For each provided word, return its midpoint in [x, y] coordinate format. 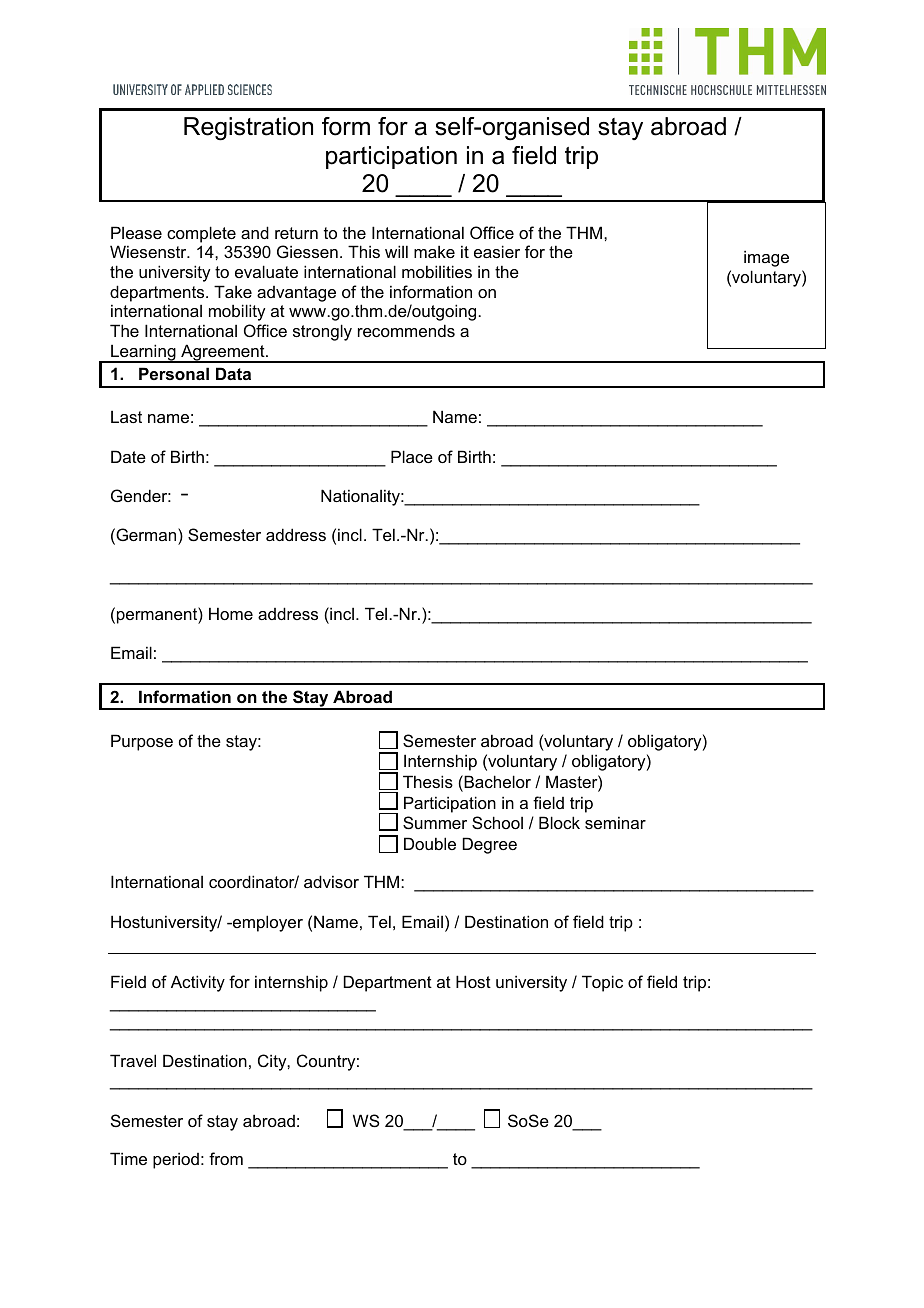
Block [559, 822]
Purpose [142, 742]
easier [497, 251]
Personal [174, 373]
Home [231, 613]
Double [430, 843]
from [226, 1158]
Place [412, 456]
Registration [248, 129]
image [766, 258]
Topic [602, 983]
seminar [615, 822]
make [434, 251]
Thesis [428, 781]
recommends [406, 330]
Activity [198, 983]
